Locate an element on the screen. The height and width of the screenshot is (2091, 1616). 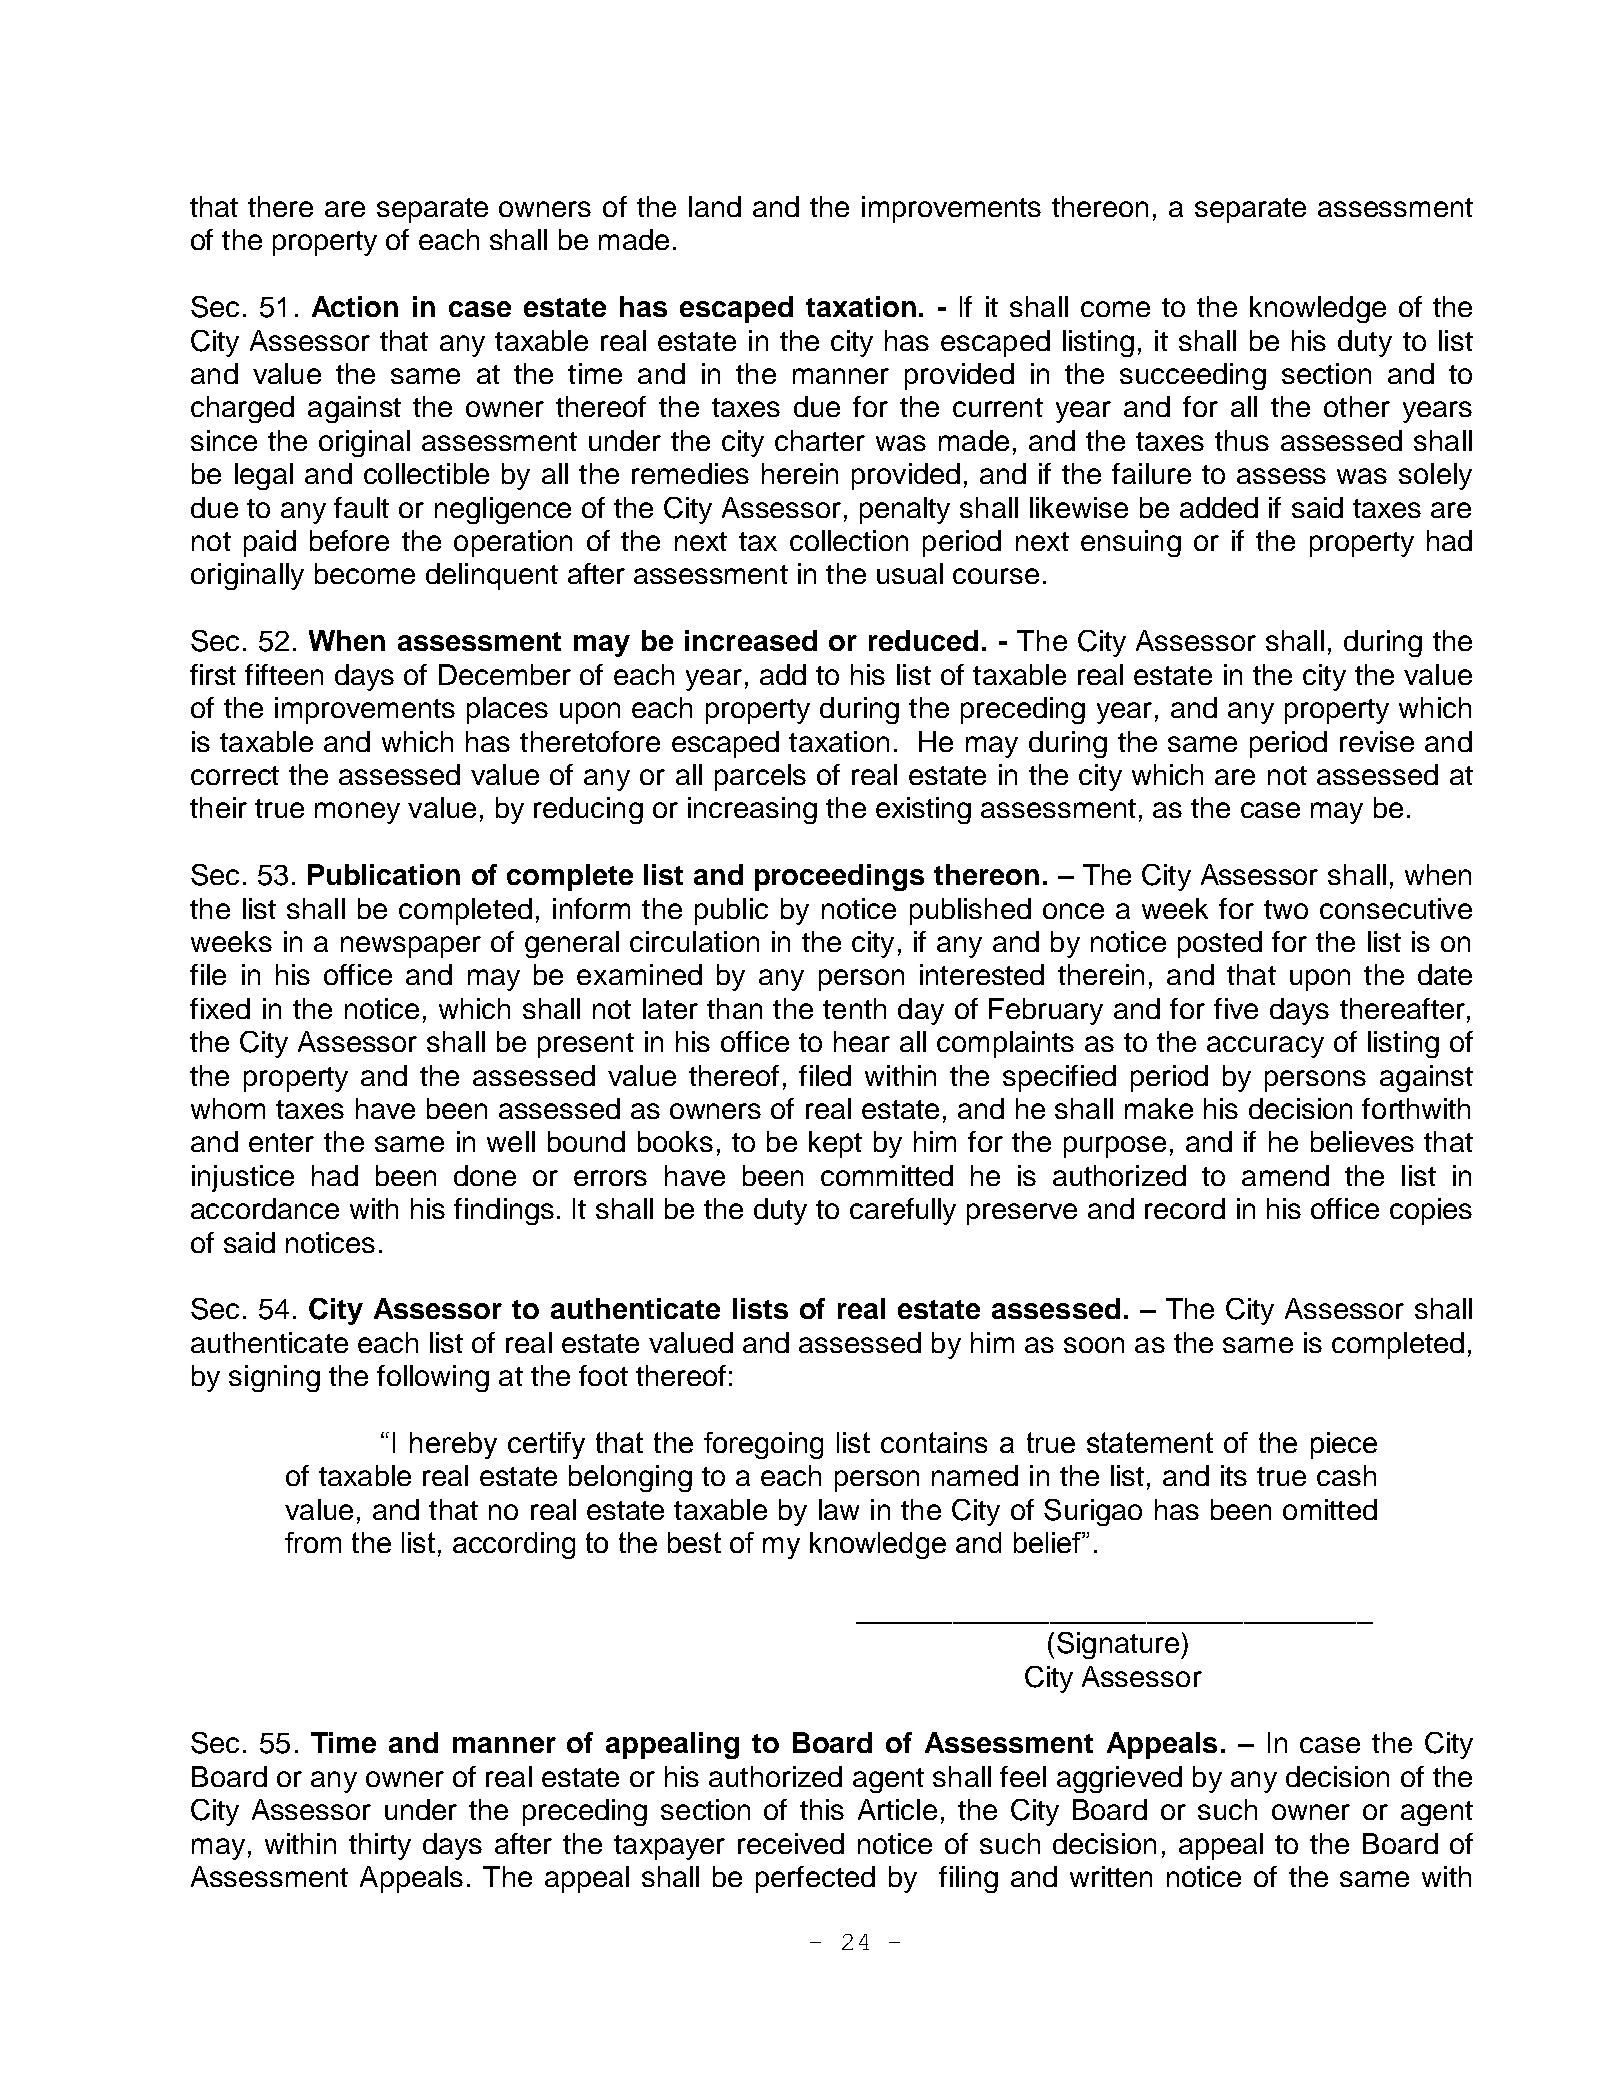
hear is located at coordinates (862, 1041).
